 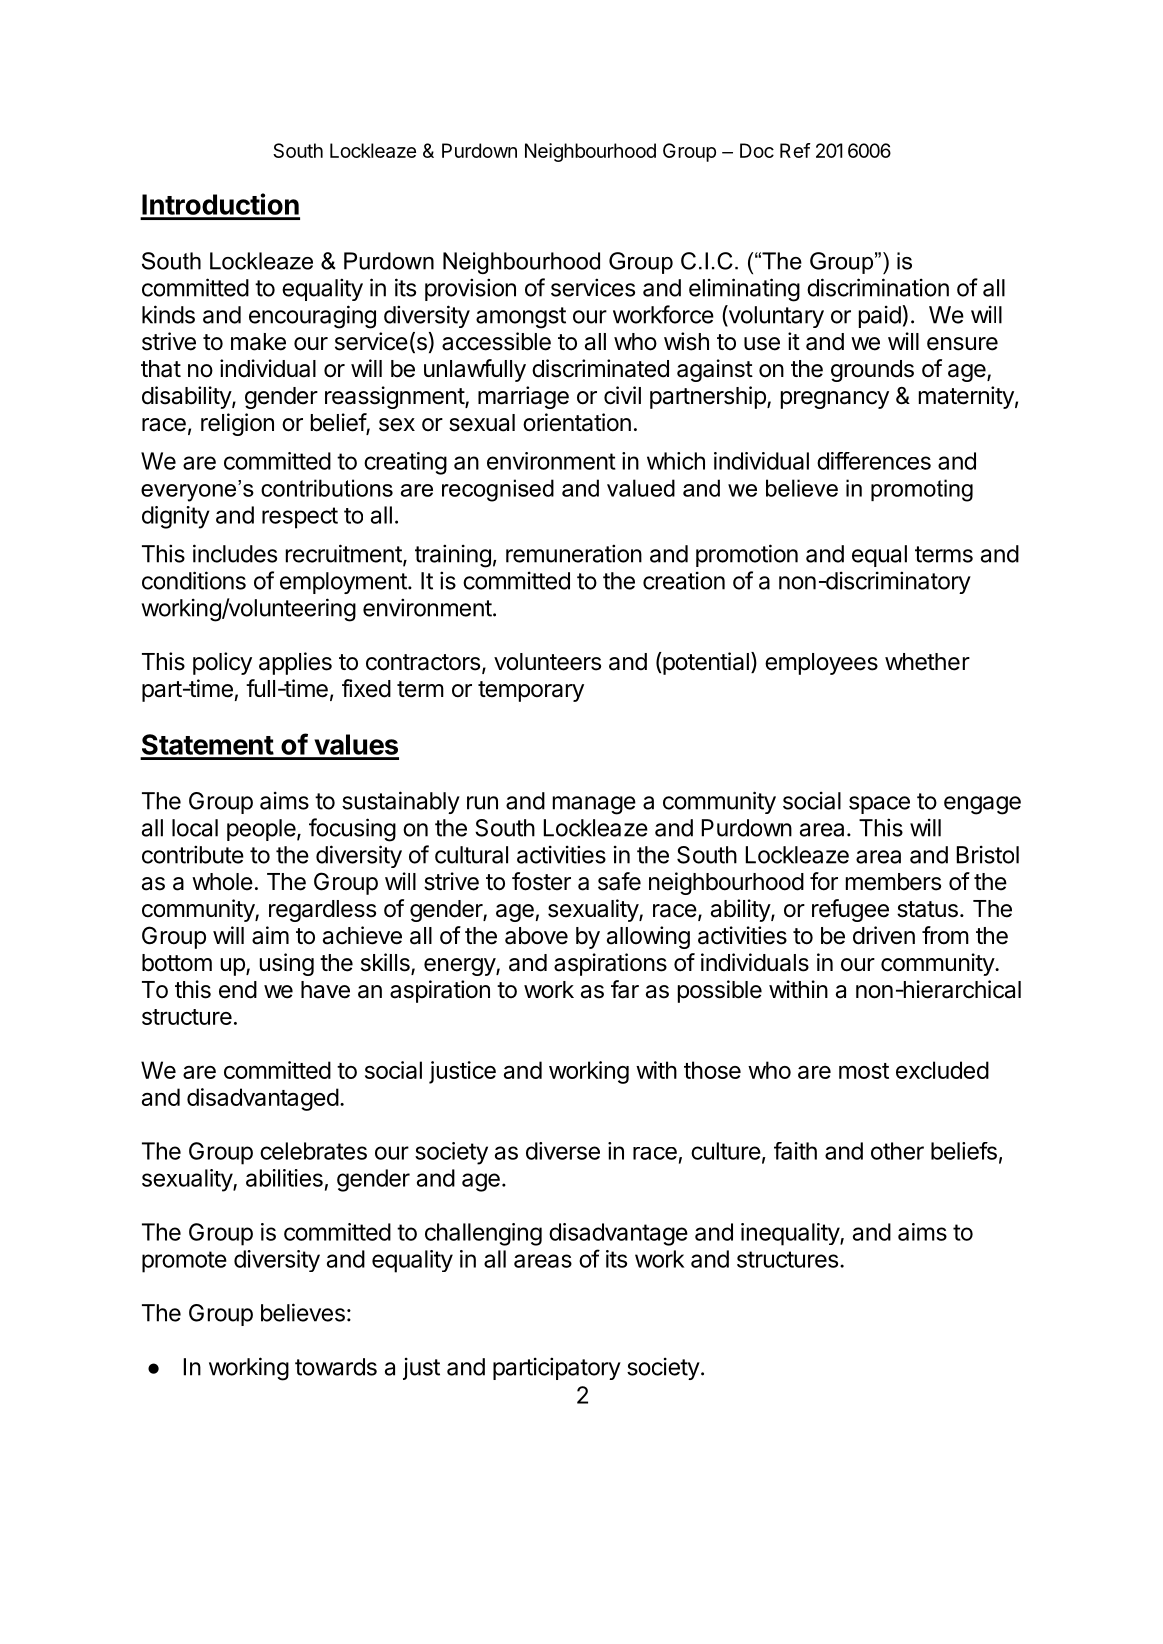 What do you see at coordinates (879, 805) in the screenshot?
I see `space` at bounding box center [879, 805].
